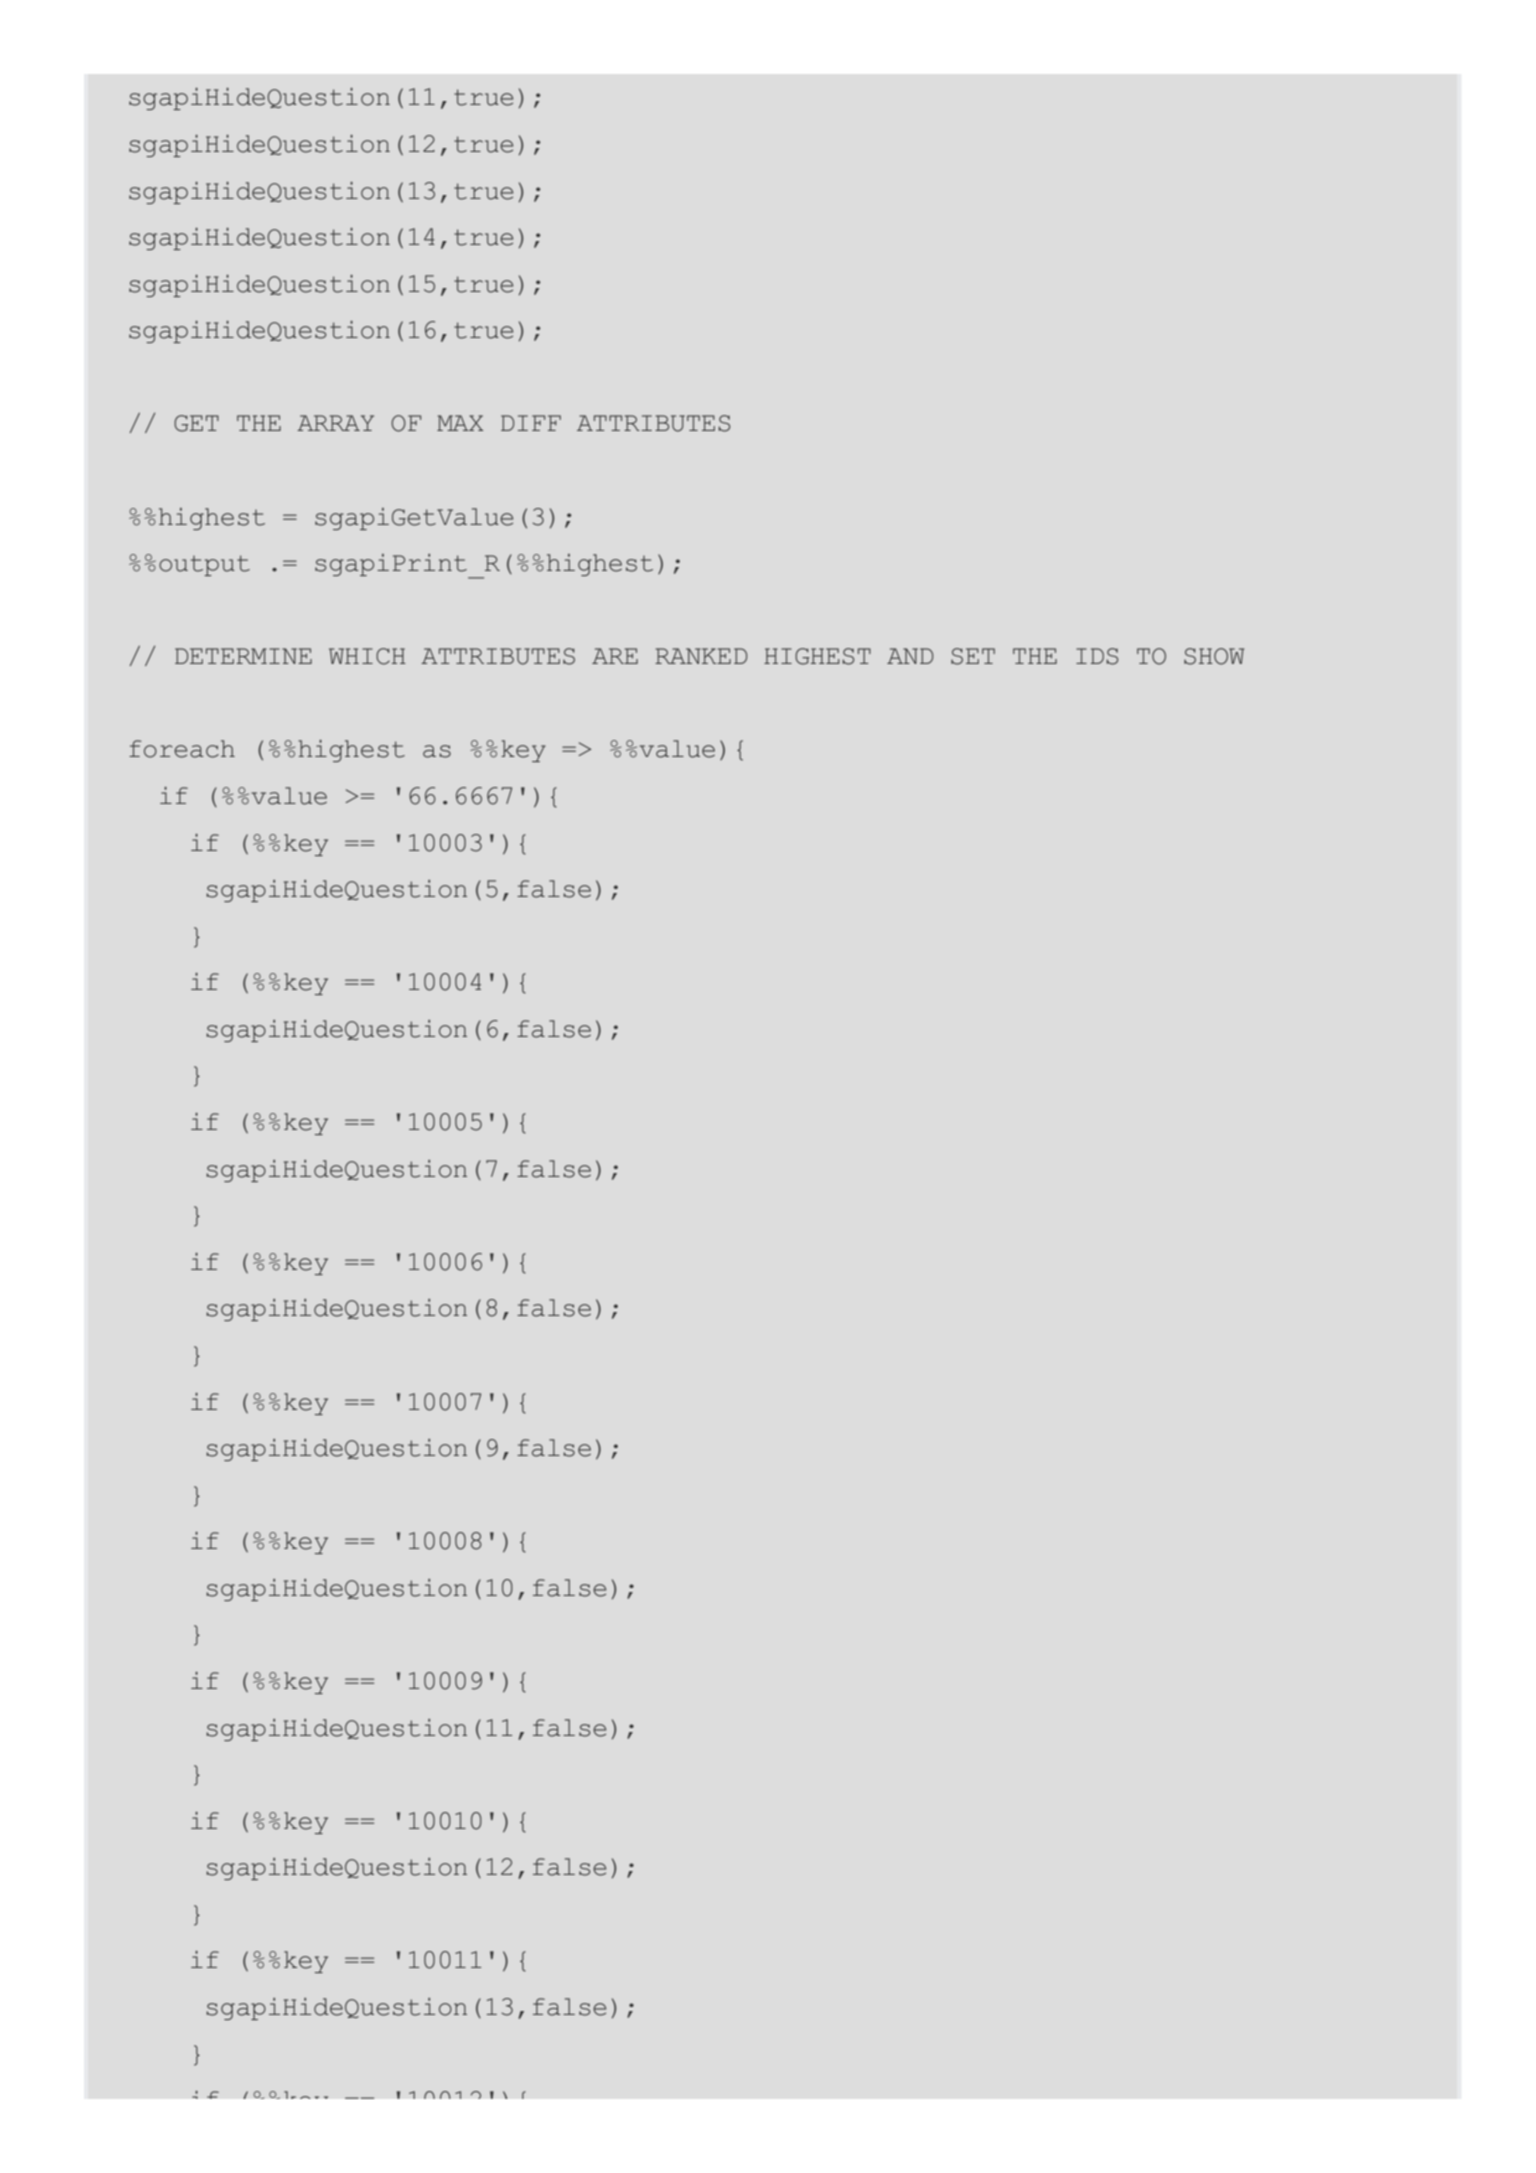 The image size is (1536, 2173). Describe the element at coordinates (701, 656) in the screenshot. I see `RANKED` at that location.
